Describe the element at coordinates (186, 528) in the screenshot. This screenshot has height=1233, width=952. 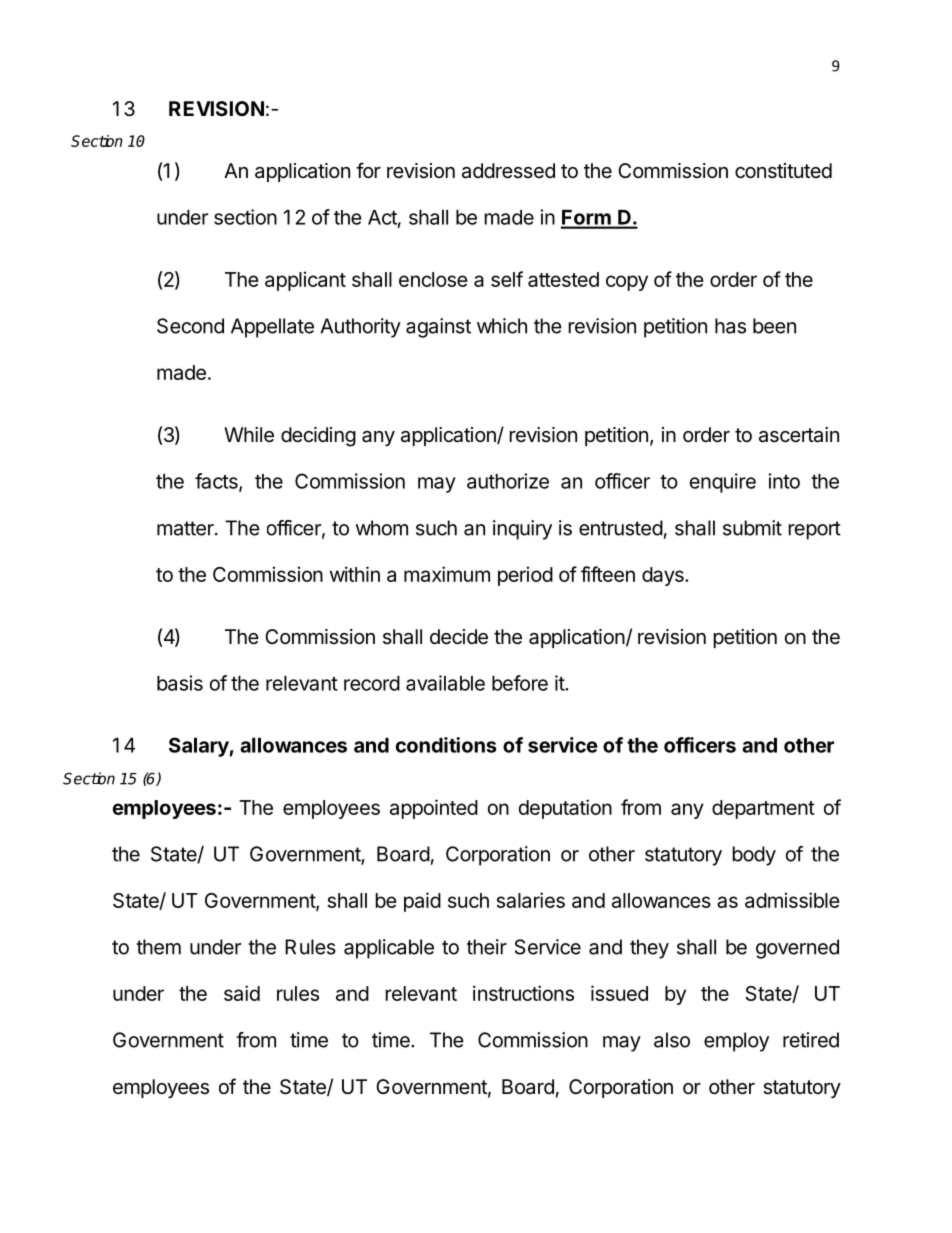
I see `matter` at that location.
